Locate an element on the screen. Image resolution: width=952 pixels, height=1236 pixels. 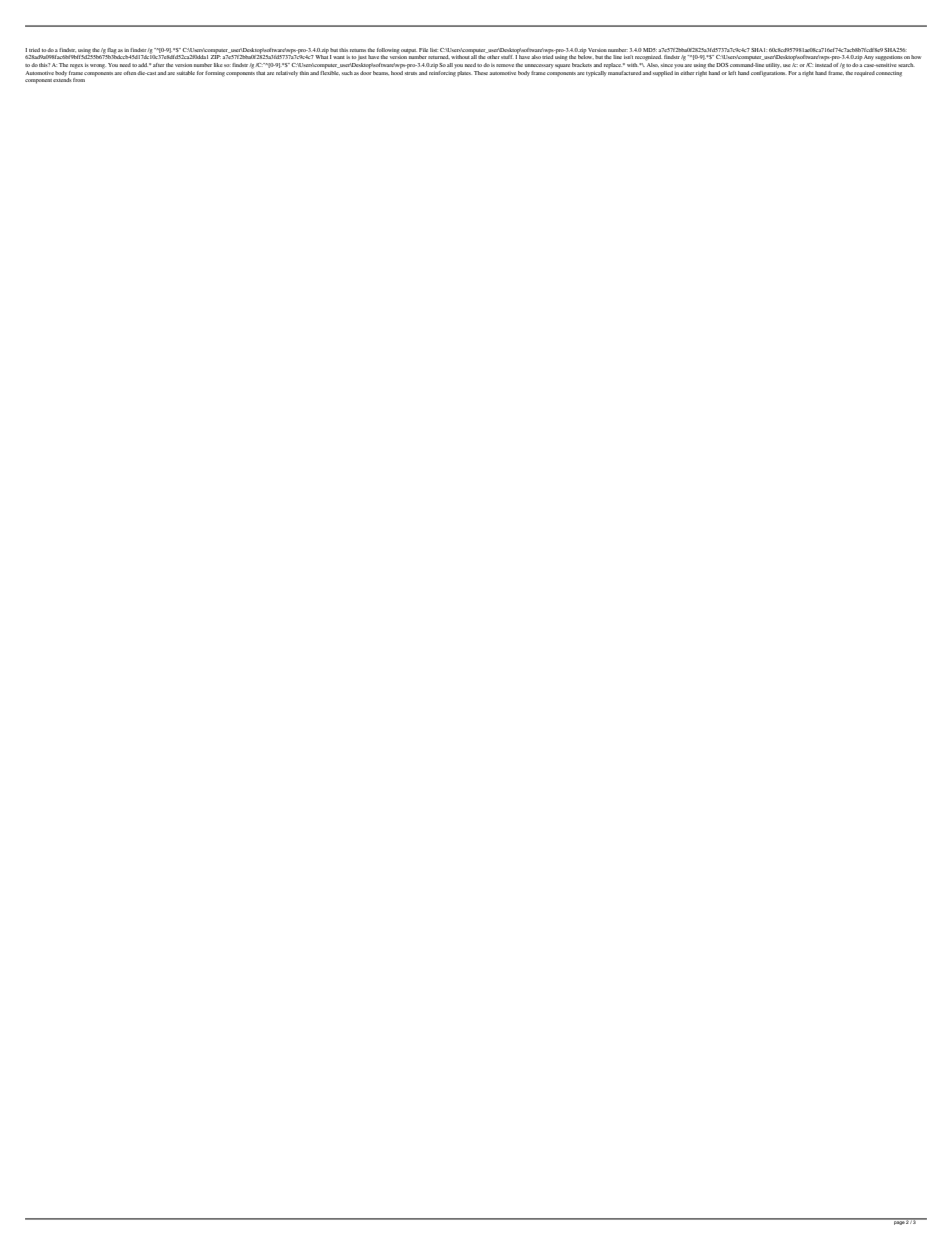
page is located at coordinates (899, 1222).
